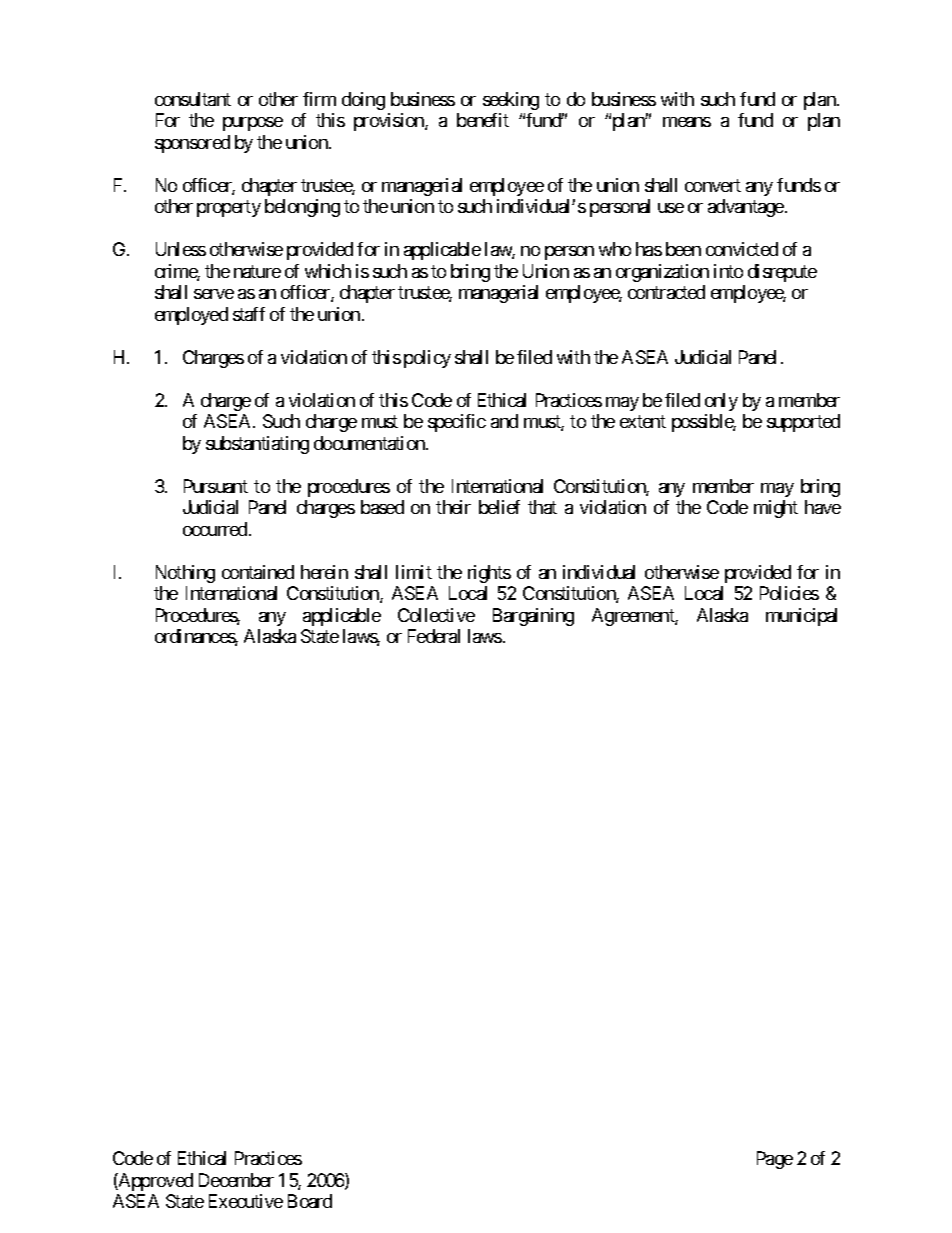  I want to click on benefit, so click(483, 120).
